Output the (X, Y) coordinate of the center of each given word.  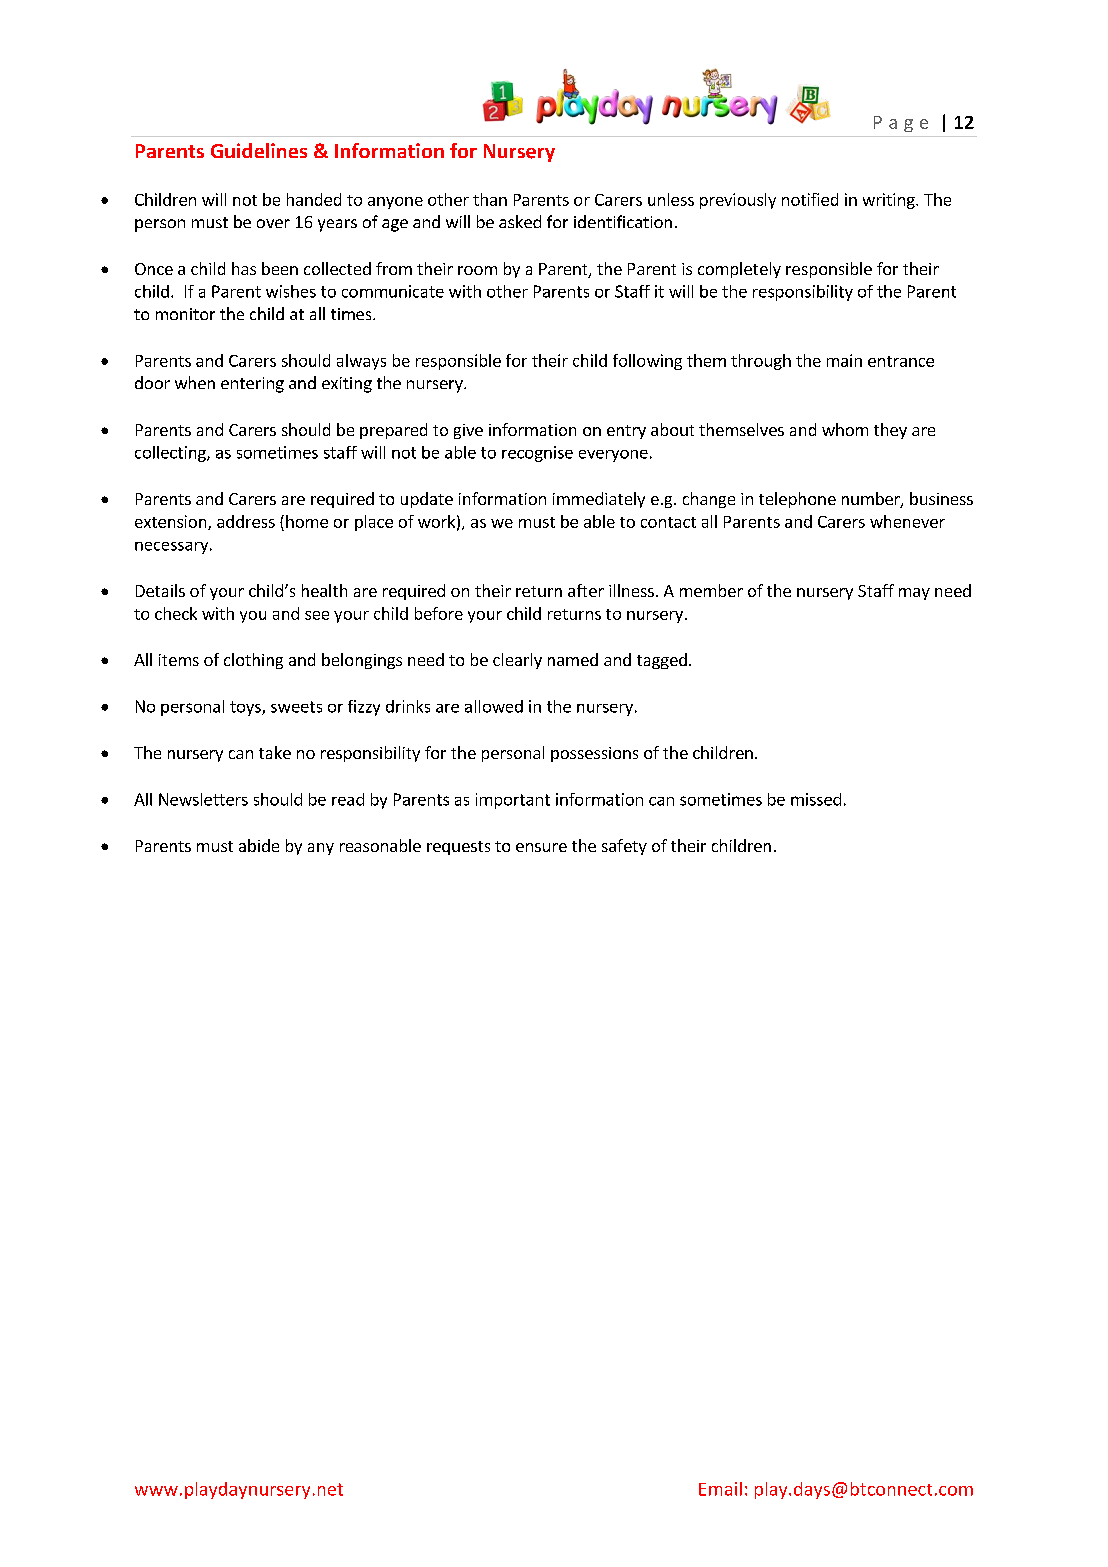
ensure (541, 847)
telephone (797, 500)
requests (458, 848)
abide (259, 845)
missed (816, 799)
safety (624, 847)
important (513, 801)
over (273, 223)
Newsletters (203, 799)
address (246, 521)
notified (810, 199)
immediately (599, 500)
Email (720, 1489)
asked (520, 221)
